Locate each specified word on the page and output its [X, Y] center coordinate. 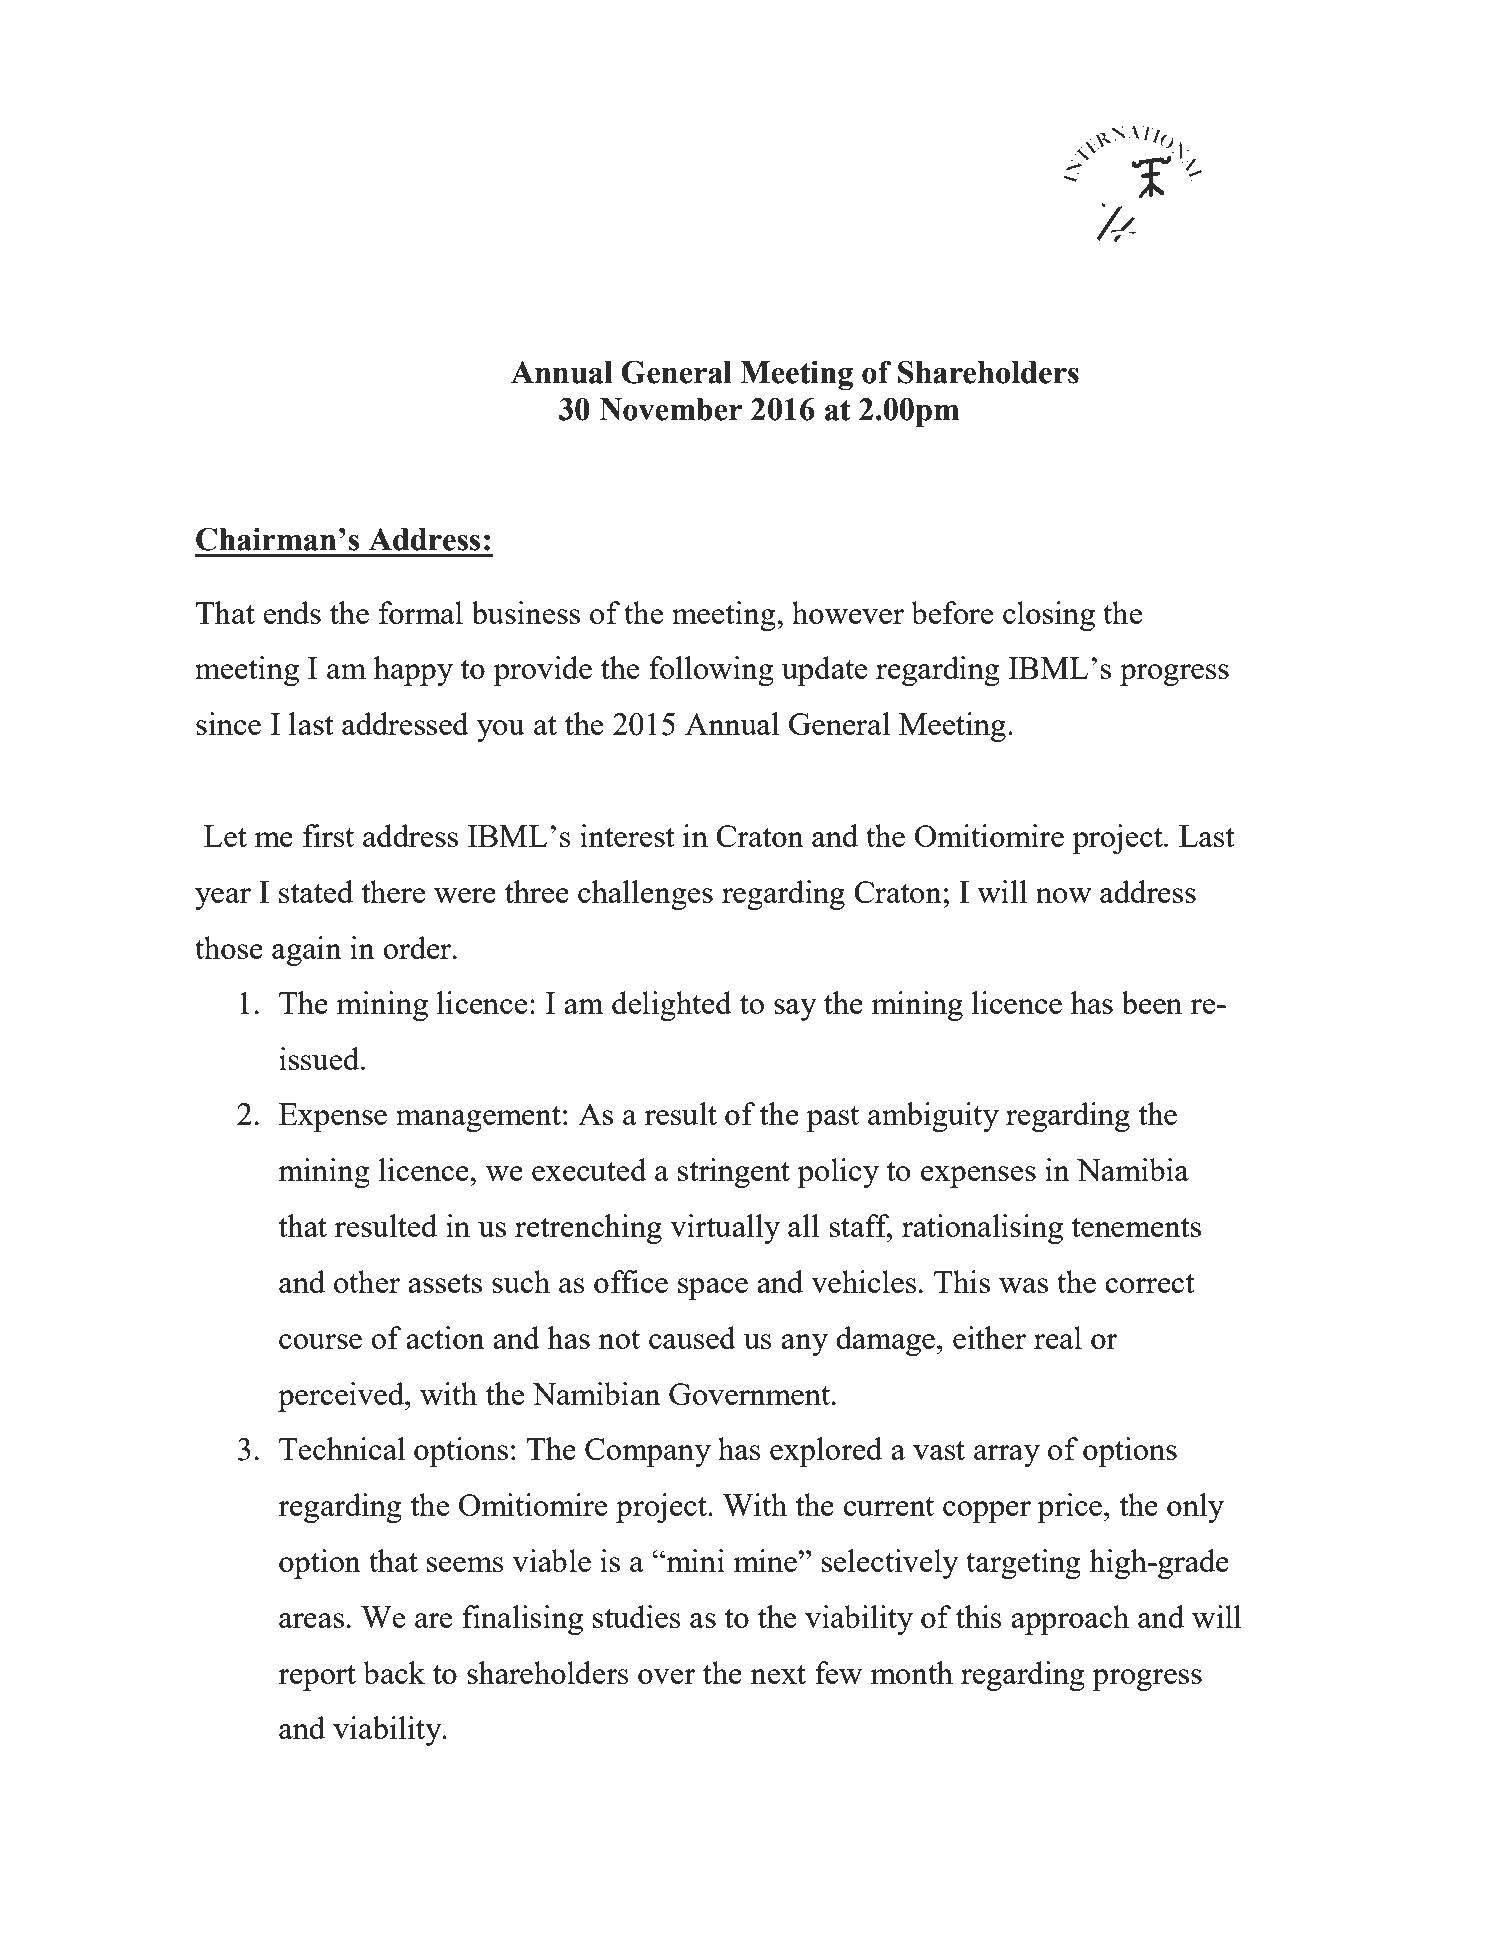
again [307, 951]
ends [292, 612]
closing [1049, 616]
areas [311, 1620]
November [671, 409]
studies [636, 1616]
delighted [672, 1006]
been [1152, 1002]
